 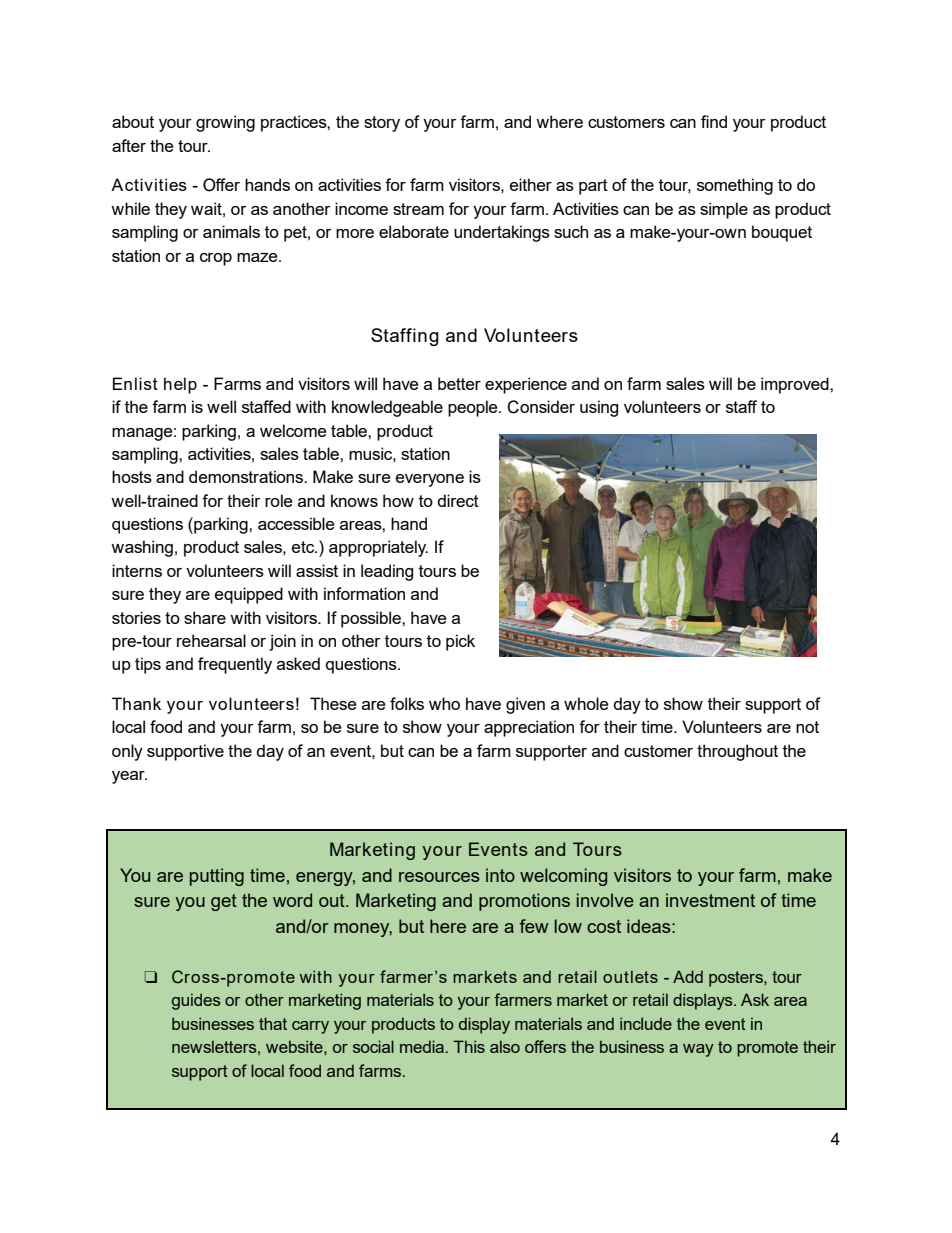 I want to click on growing, so click(x=225, y=123).
